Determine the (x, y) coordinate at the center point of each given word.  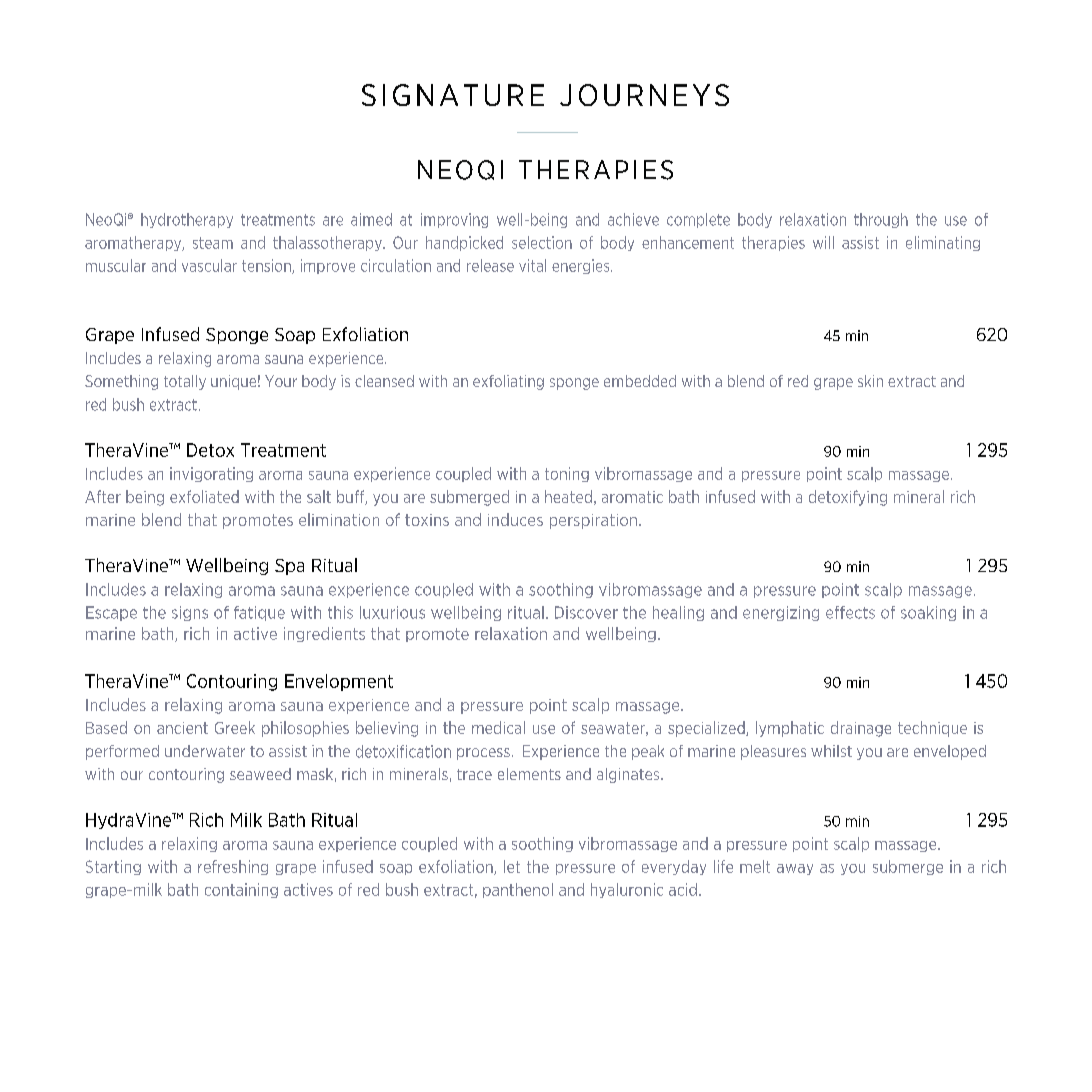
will (823, 242)
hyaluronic (627, 890)
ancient (182, 728)
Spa (289, 567)
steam (213, 243)
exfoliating (508, 382)
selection (542, 242)
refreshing (233, 867)
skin (870, 381)
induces (515, 519)
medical (498, 727)
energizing (781, 613)
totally (185, 382)
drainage (861, 729)
